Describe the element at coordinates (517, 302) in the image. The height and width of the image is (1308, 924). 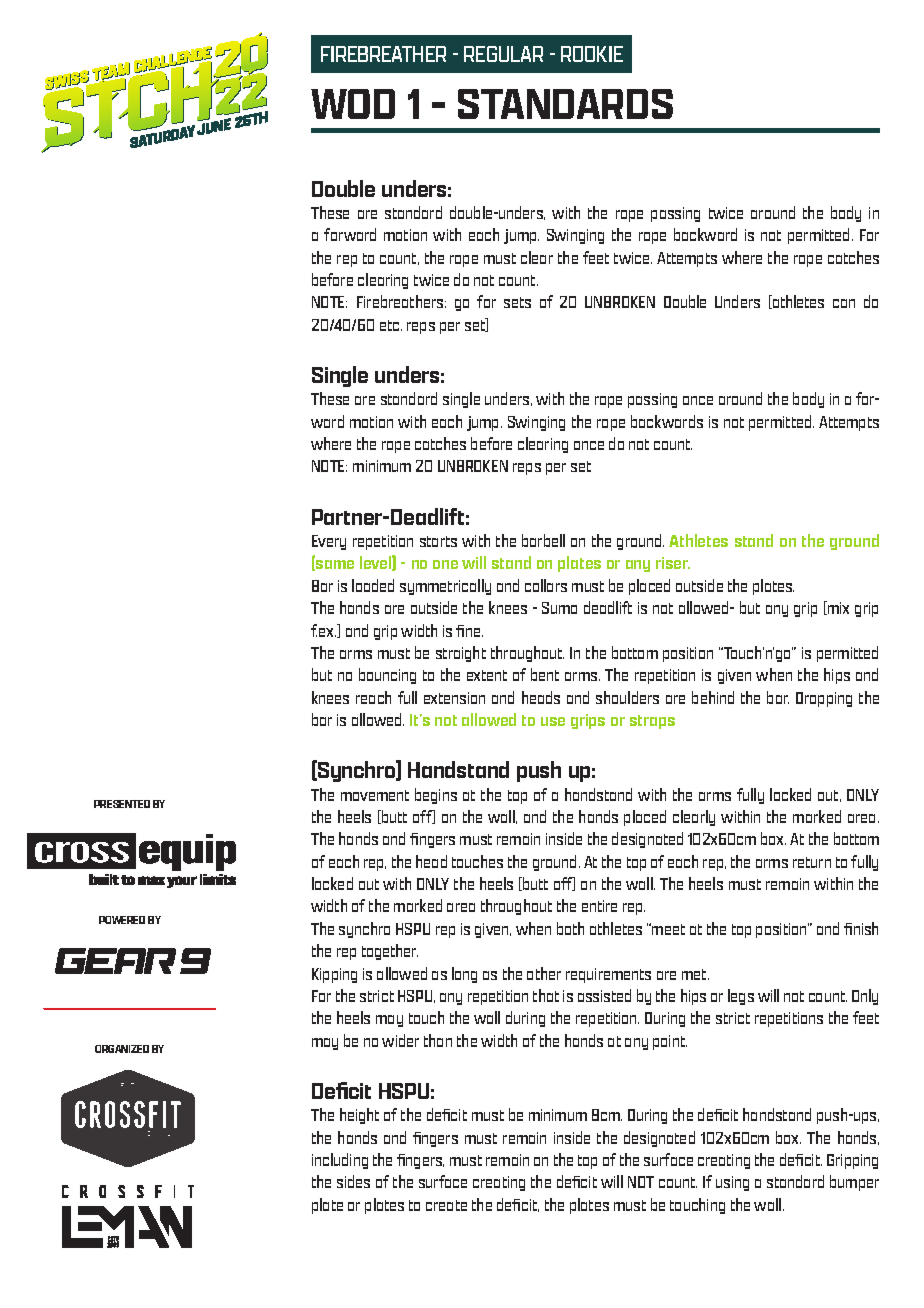
I see `sets` at that location.
